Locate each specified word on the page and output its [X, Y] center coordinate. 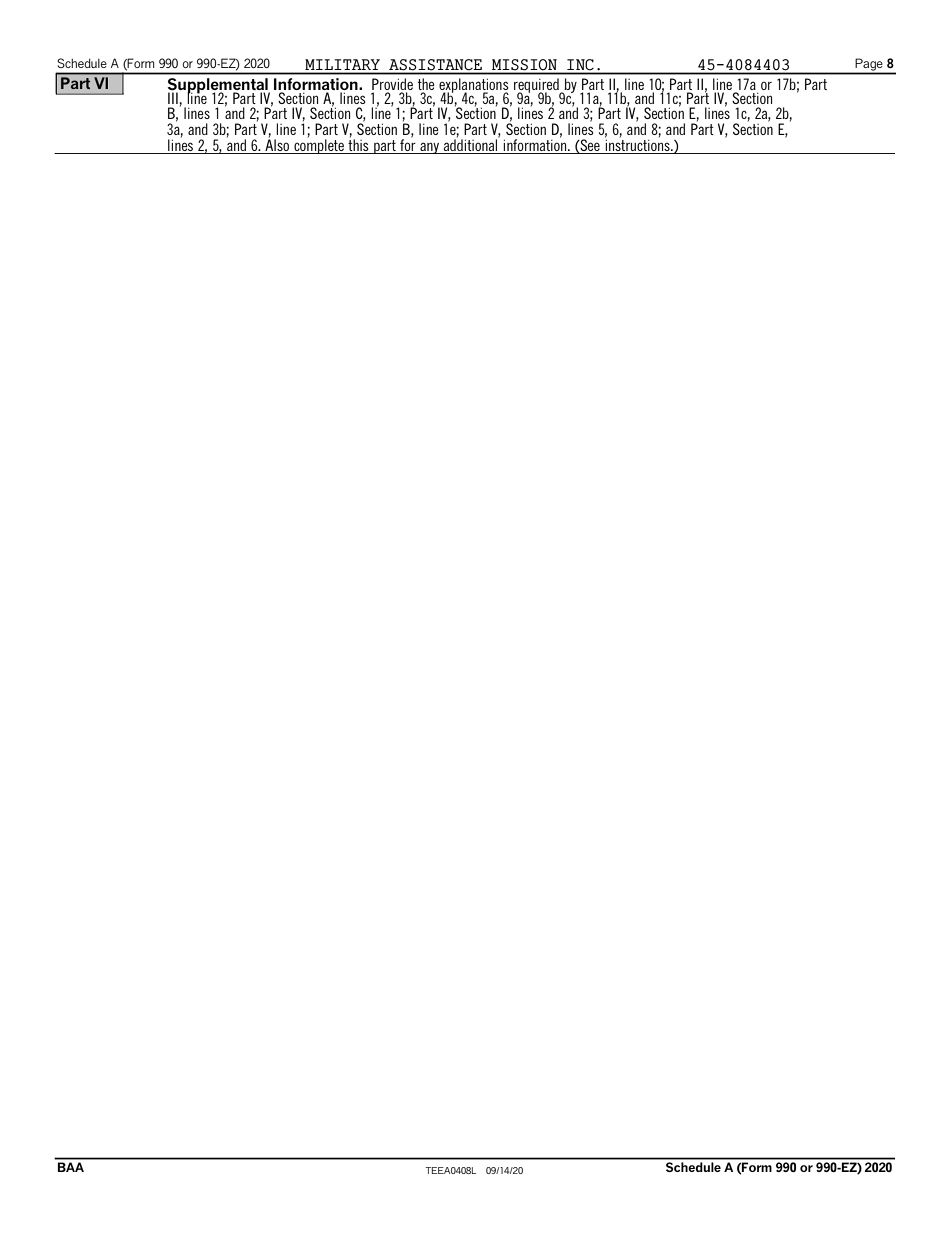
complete [319, 145]
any [429, 148]
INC [580, 64]
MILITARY [342, 64]
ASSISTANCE [435, 64]
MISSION [524, 64]
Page [869, 65]
